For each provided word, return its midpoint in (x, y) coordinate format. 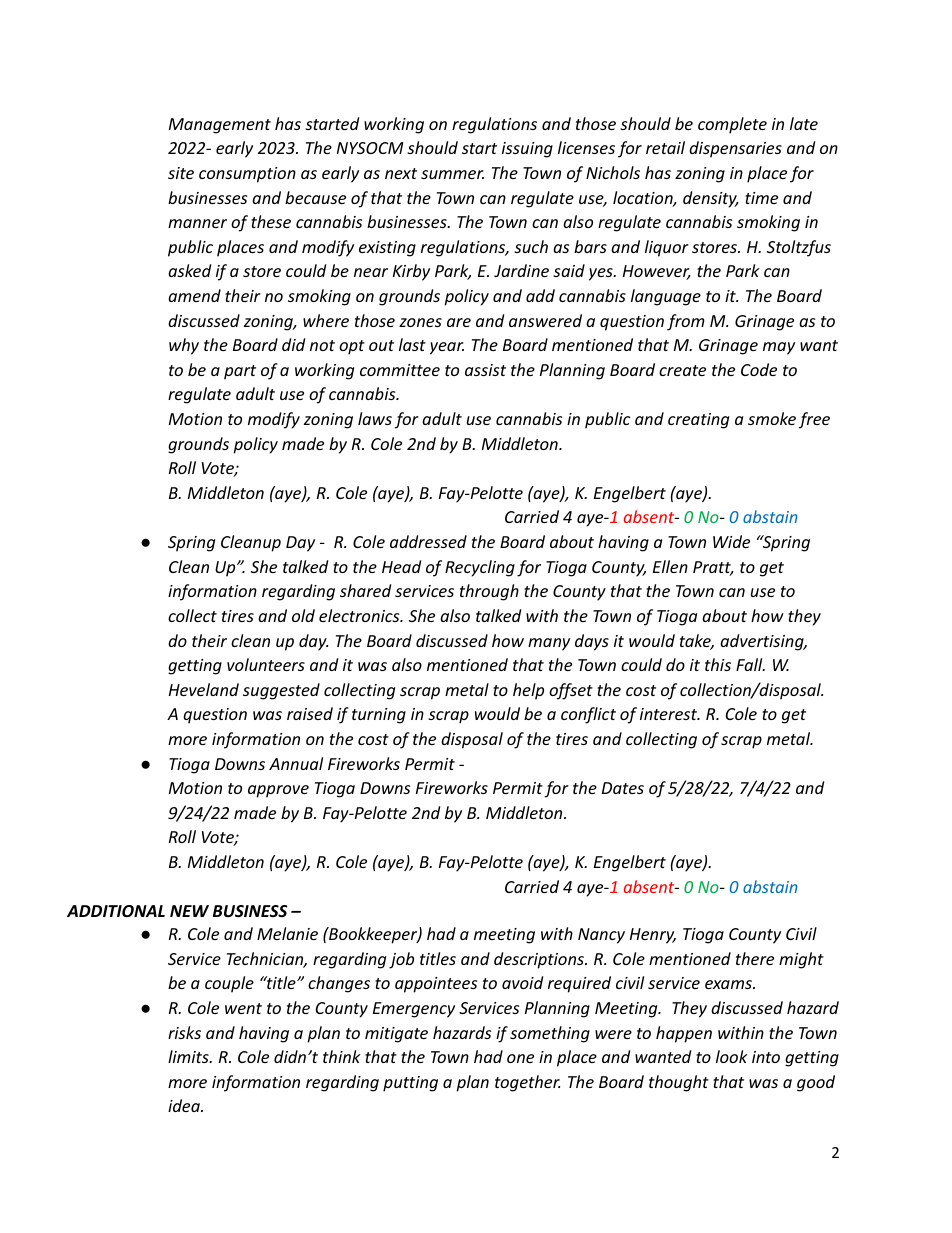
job (401, 960)
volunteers (266, 664)
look (732, 1056)
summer (452, 174)
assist (485, 370)
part (240, 372)
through (489, 592)
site (181, 173)
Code (759, 369)
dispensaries (735, 149)
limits (189, 1056)
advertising (763, 642)
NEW (189, 911)
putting (410, 1084)
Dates (623, 788)
